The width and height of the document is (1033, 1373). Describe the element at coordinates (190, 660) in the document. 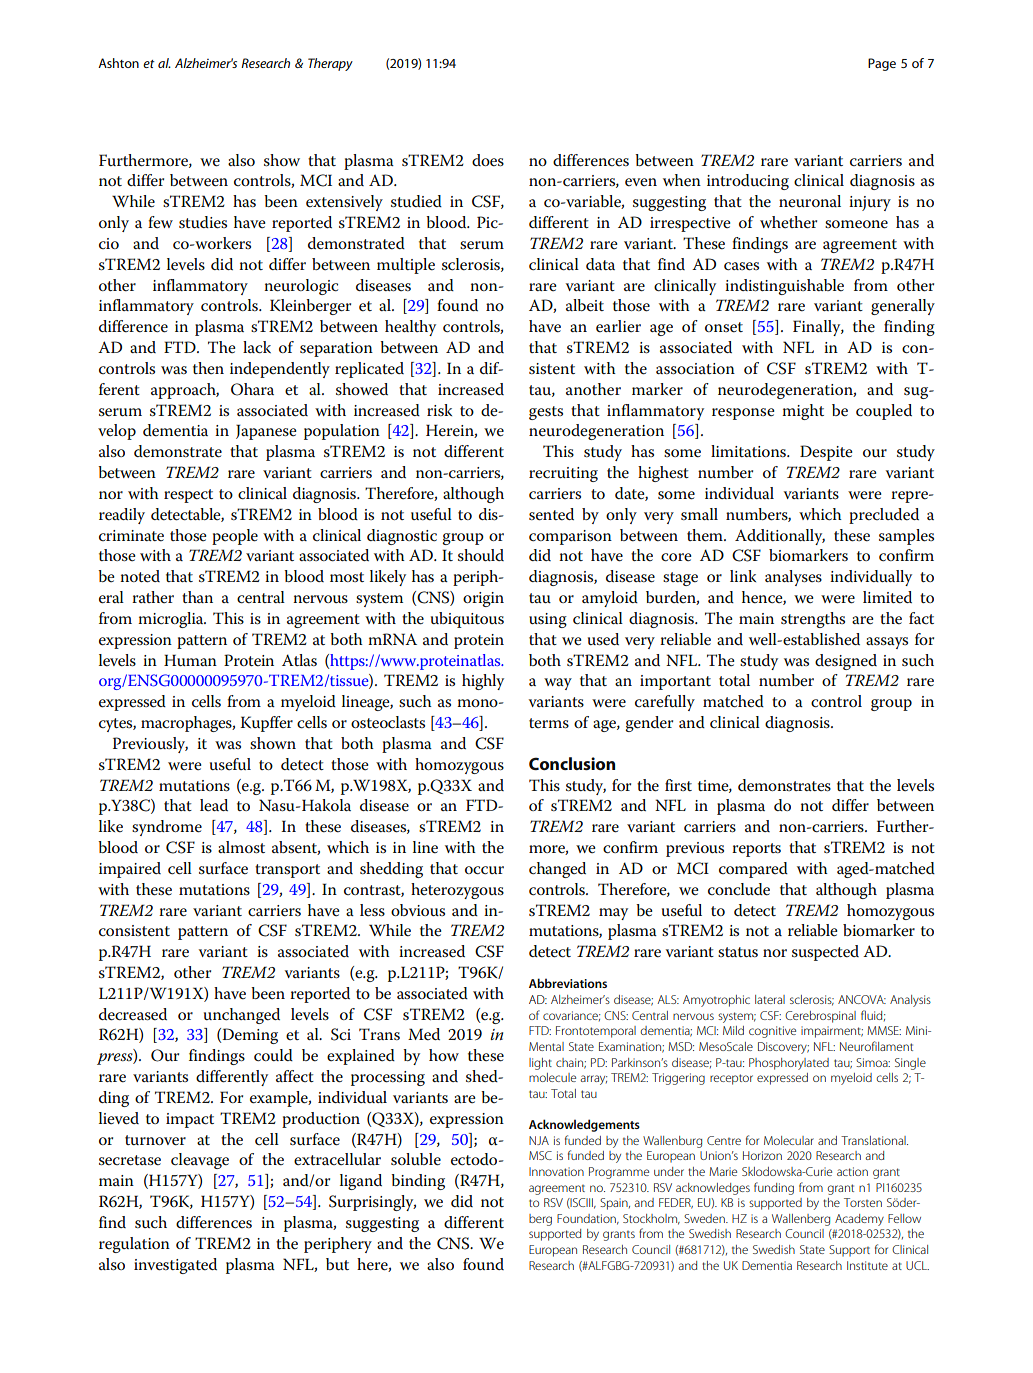

I see `Human` at that location.
